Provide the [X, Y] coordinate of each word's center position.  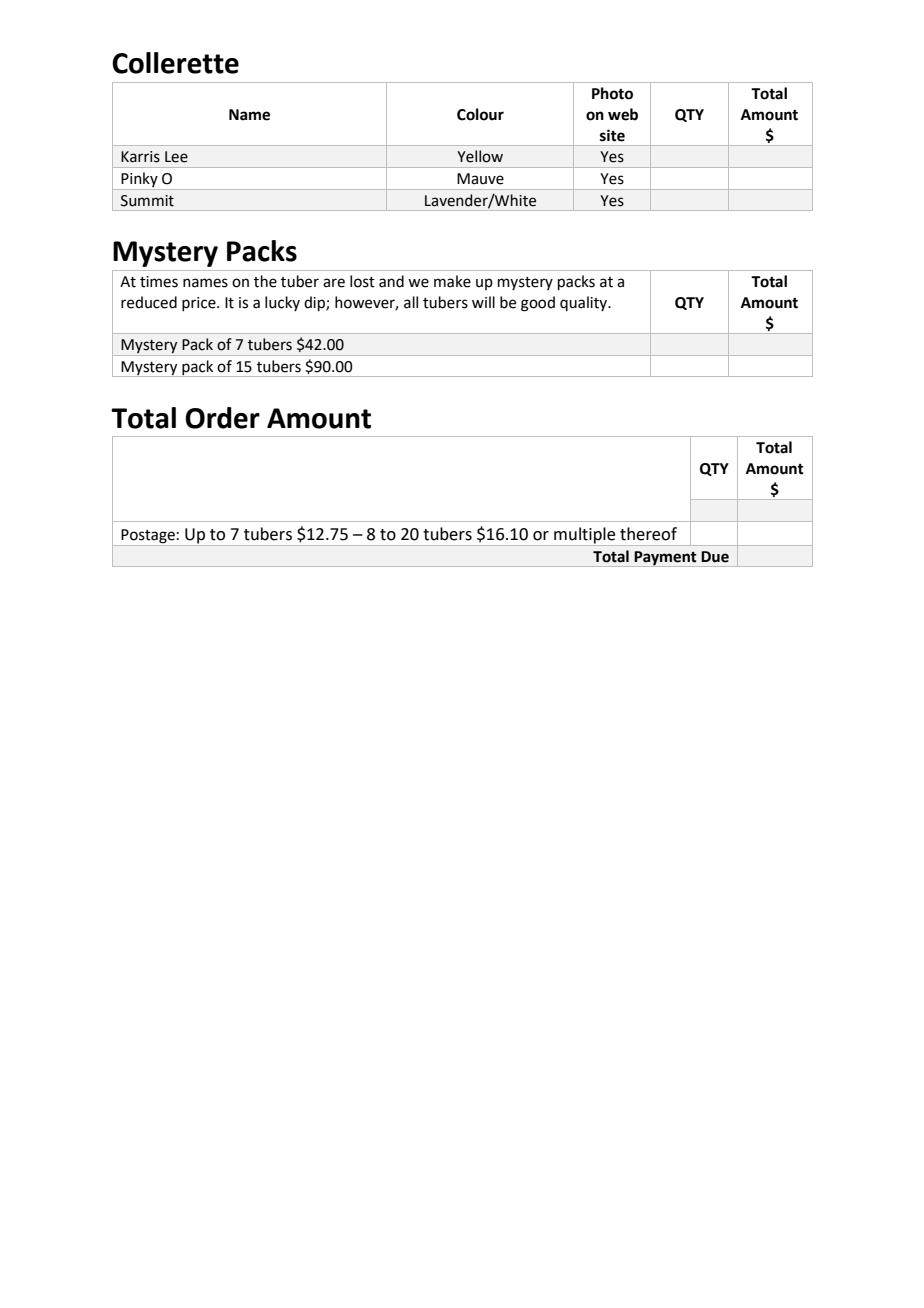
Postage [148, 536]
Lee [176, 157]
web [623, 114]
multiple [584, 535]
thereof [648, 534]
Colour [480, 114]
